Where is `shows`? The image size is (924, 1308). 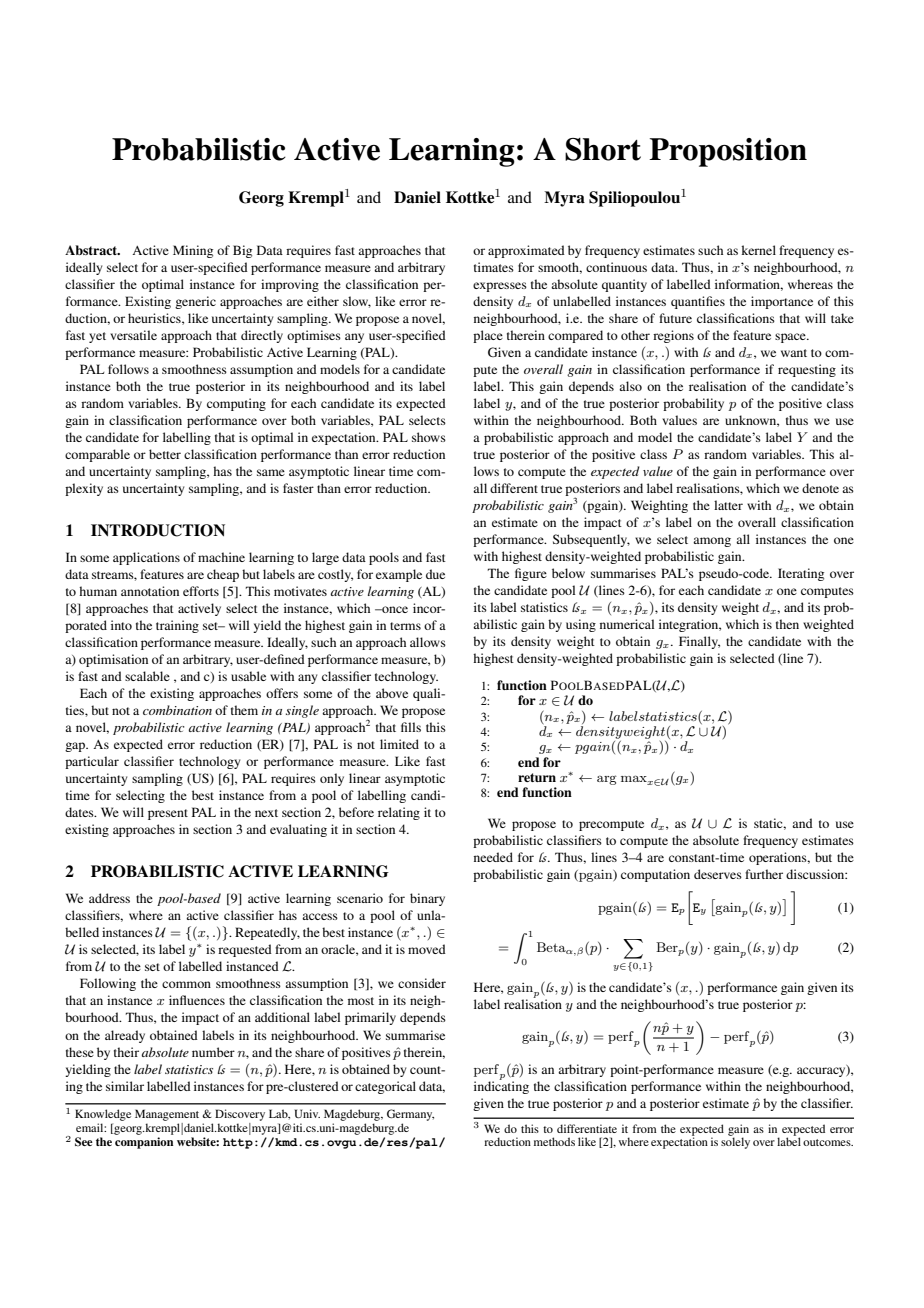 shows is located at coordinates (429, 437).
